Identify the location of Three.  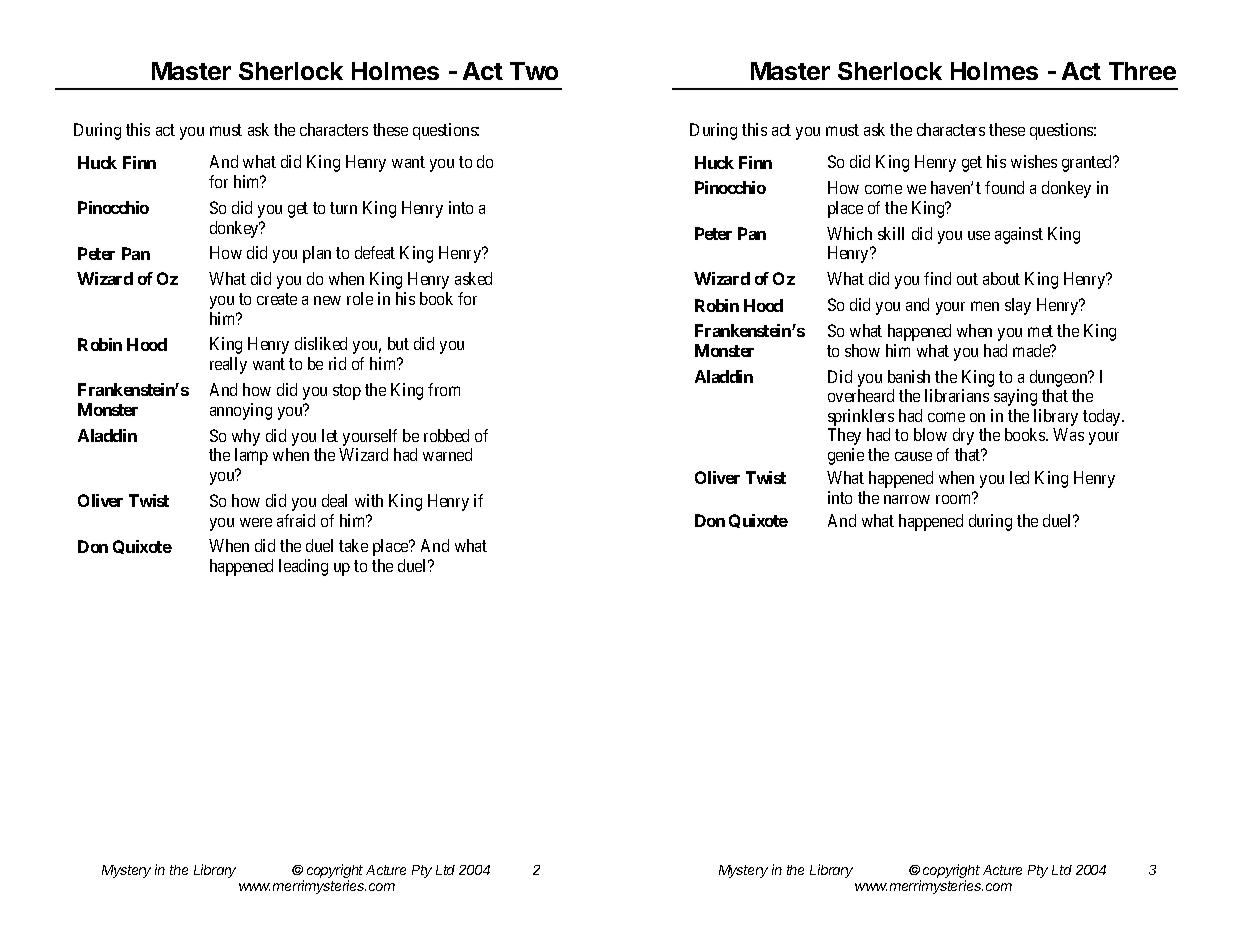
(1142, 71).
